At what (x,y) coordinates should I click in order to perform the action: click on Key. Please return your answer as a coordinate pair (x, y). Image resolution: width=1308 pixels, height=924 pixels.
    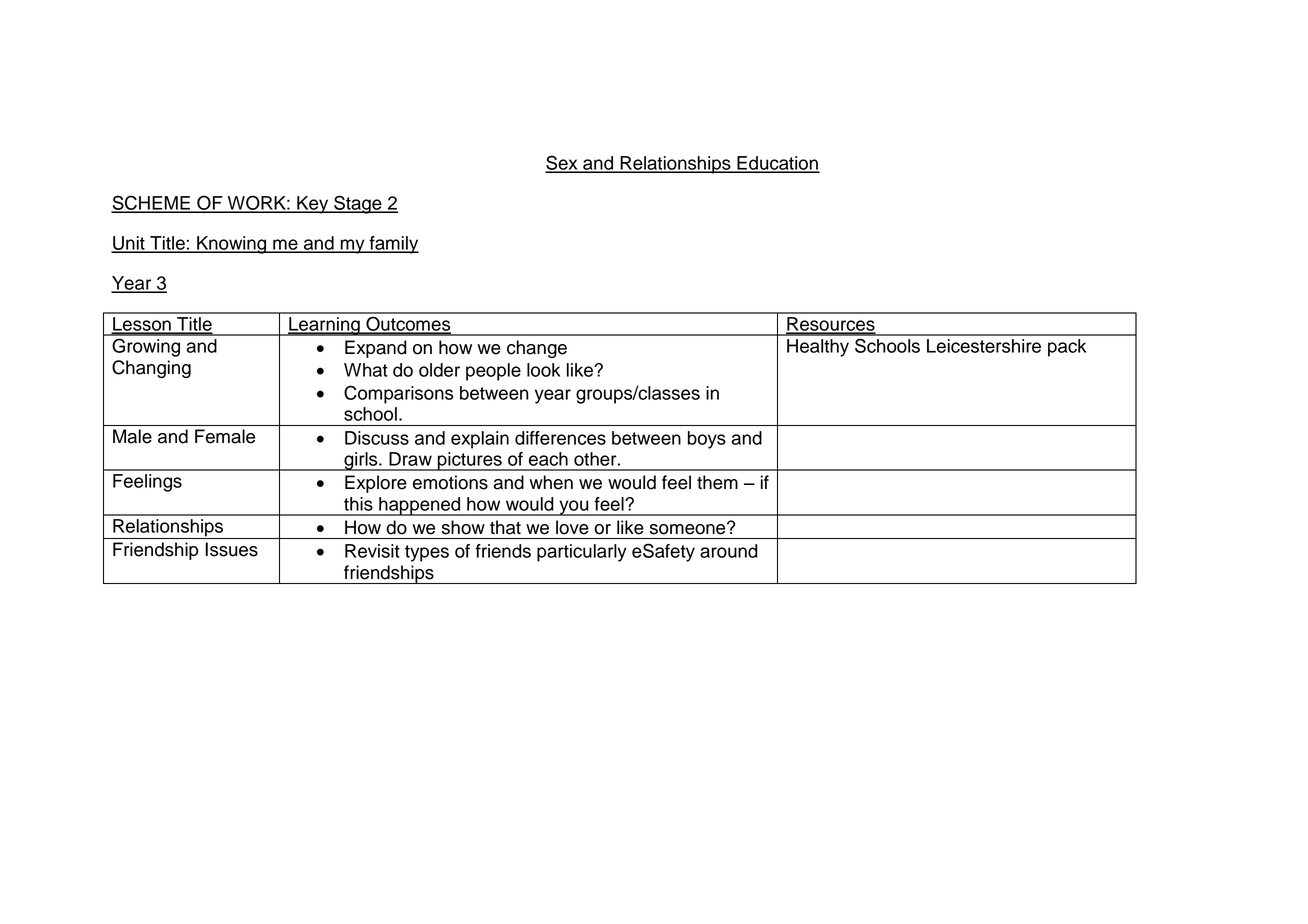
    Looking at the image, I should click on (313, 205).
